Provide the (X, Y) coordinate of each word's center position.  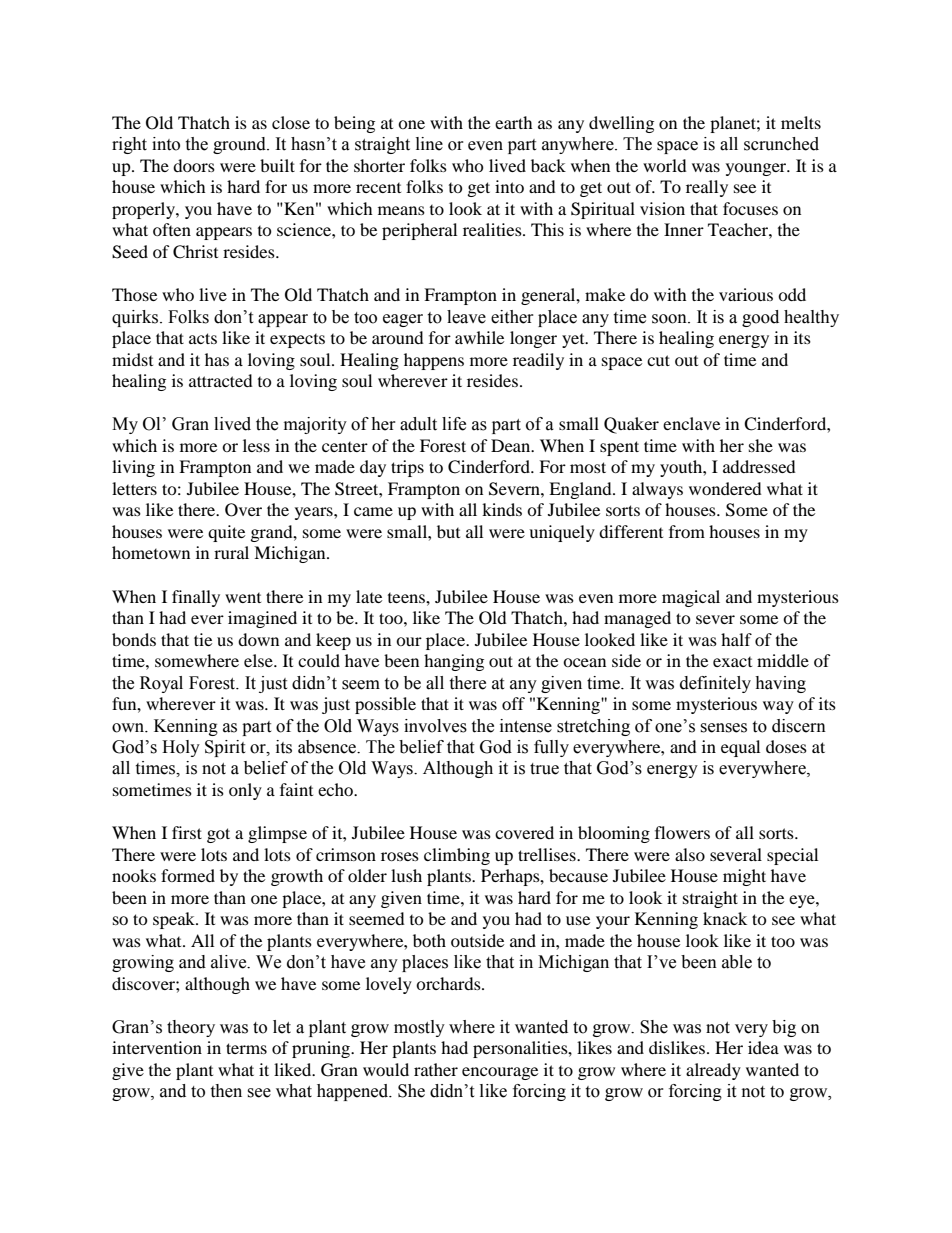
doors (194, 165)
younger (757, 169)
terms (246, 1048)
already (713, 1071)
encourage (500, 1073)
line (429, 144)
